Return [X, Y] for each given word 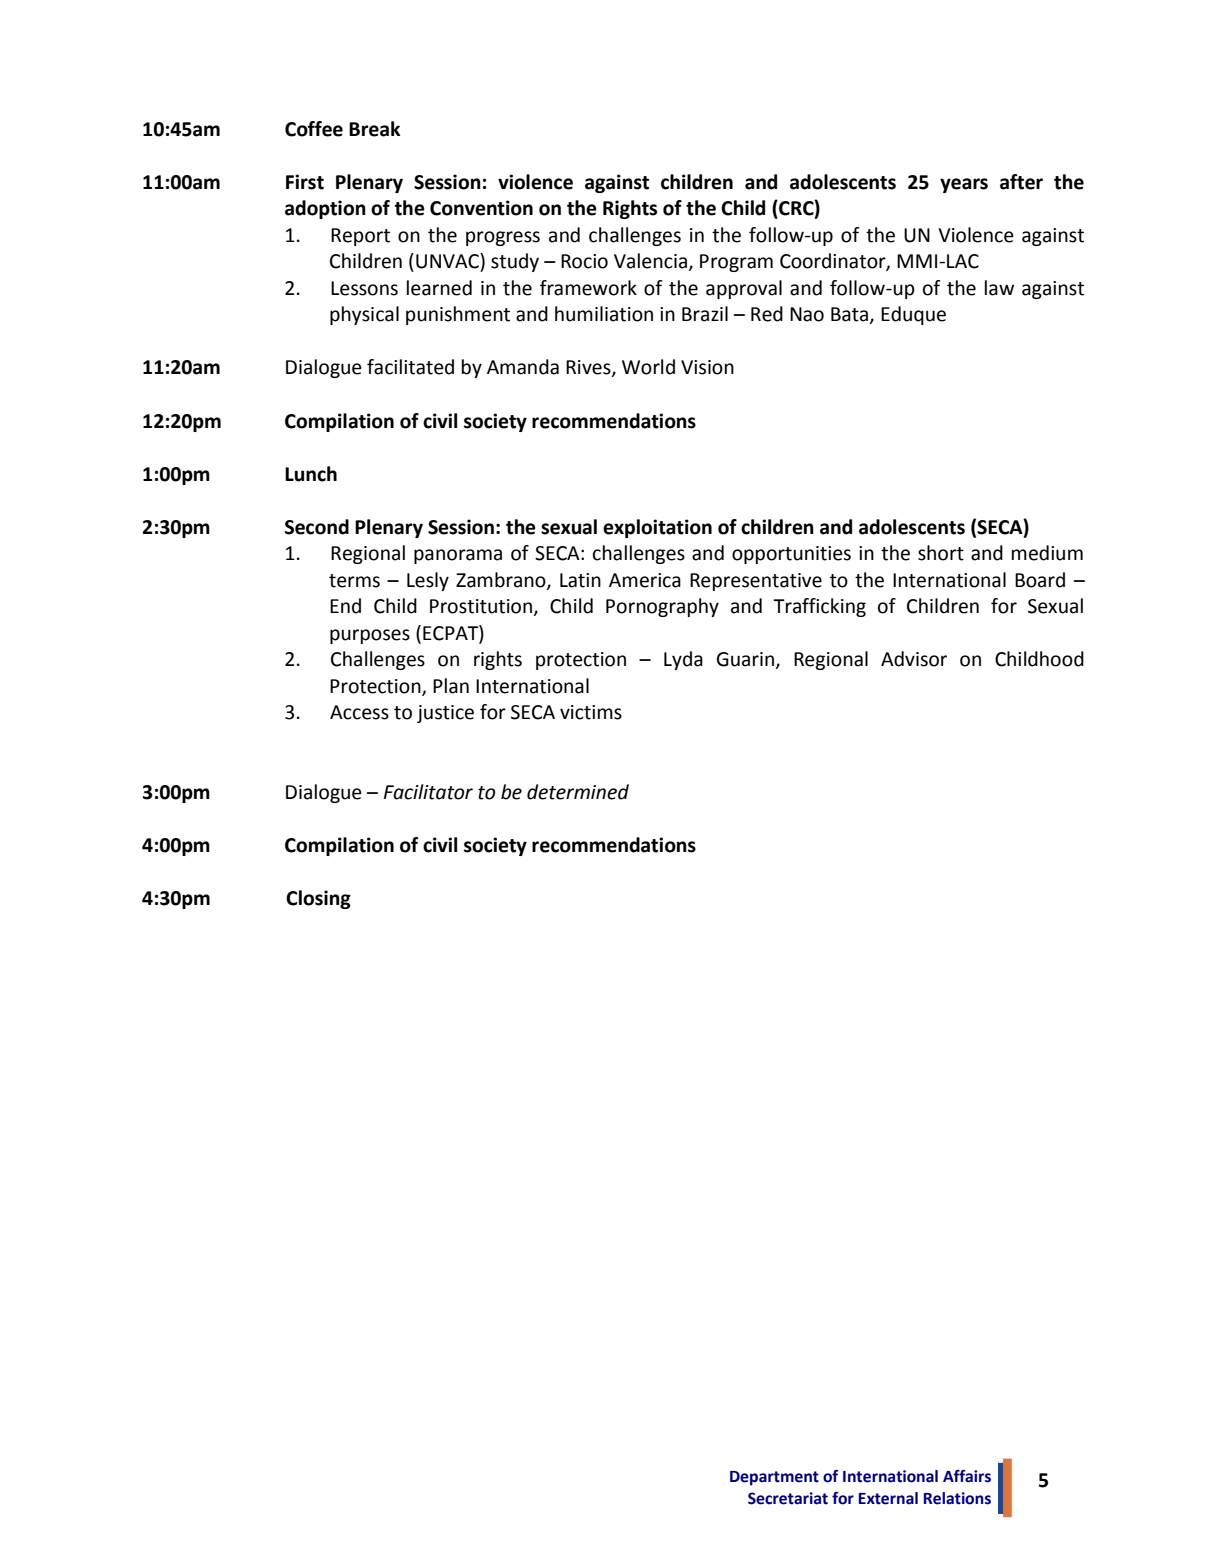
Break [374, 129]
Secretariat [788, 1498]
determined [578, 792]
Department [774, 1478]
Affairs [967, 1476]
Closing [318, 899]
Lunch [311, 474]
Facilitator [428, 792]
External [888, 1498]
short [941, 553]
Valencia [650, 261]
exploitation [657, 528]
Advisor [914, 659]
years [964, 185]
